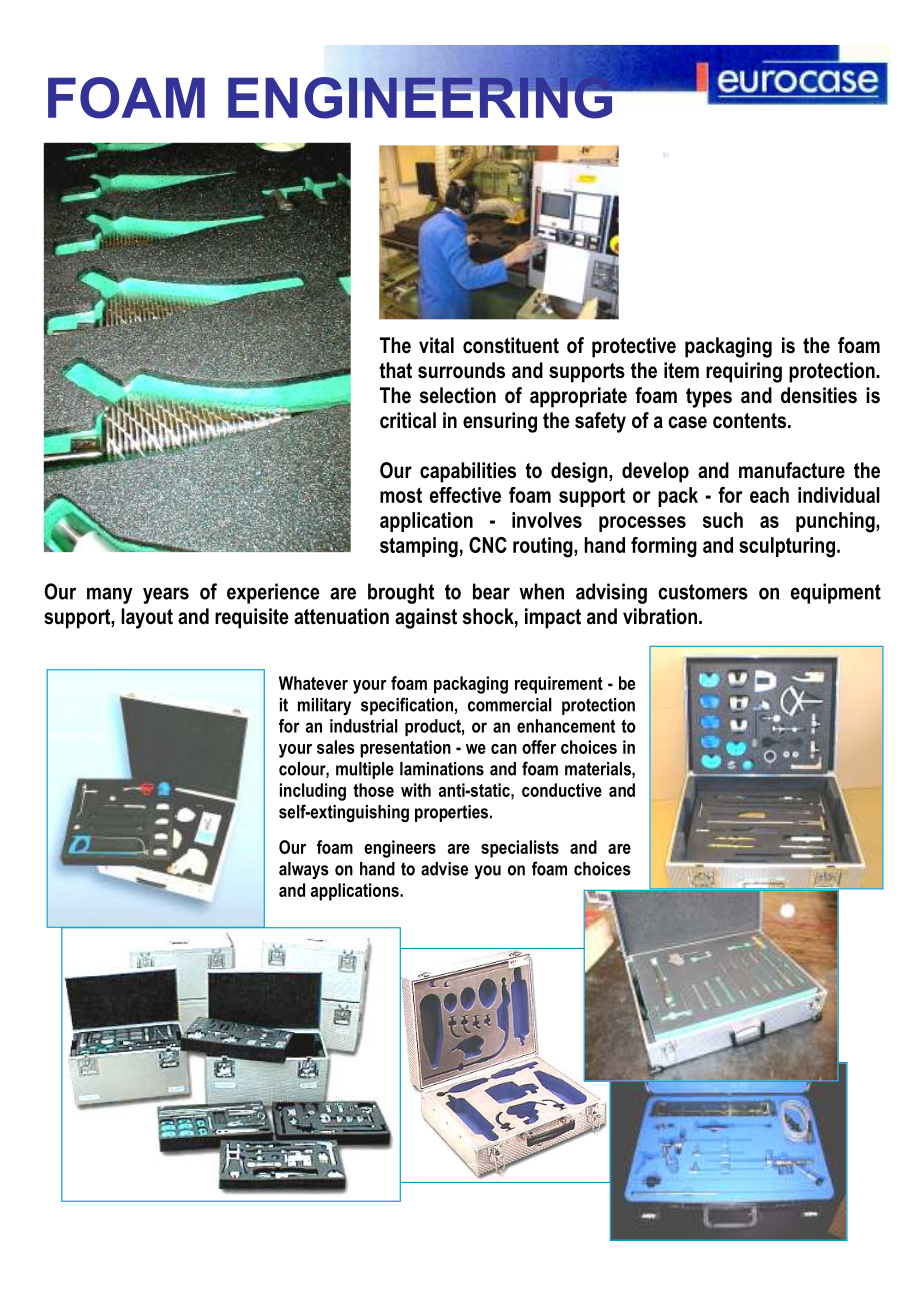  Describe the element at coordinates (510, 705) in the document. I see `commercial` at that location.
